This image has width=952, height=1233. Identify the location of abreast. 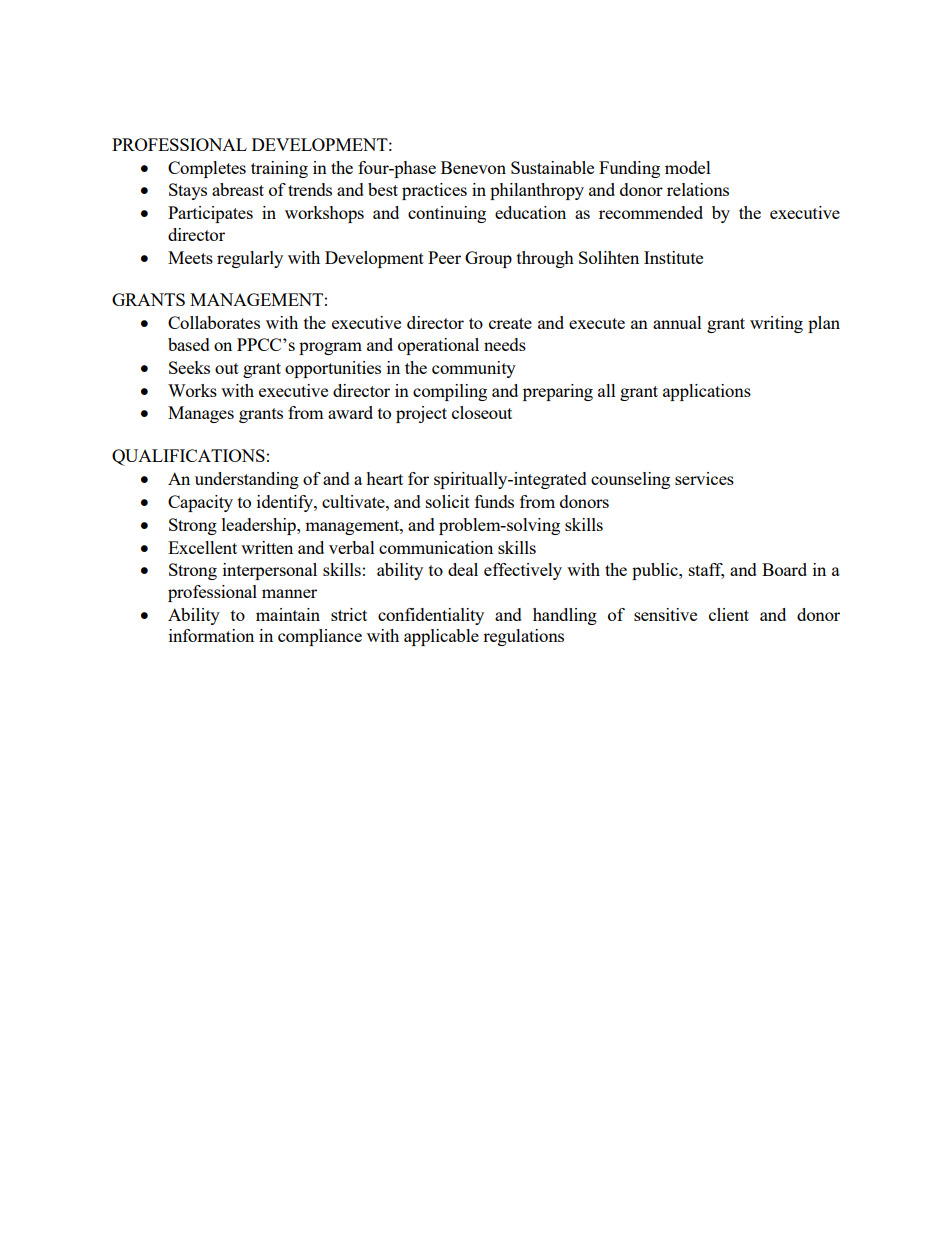
(238, 189).
